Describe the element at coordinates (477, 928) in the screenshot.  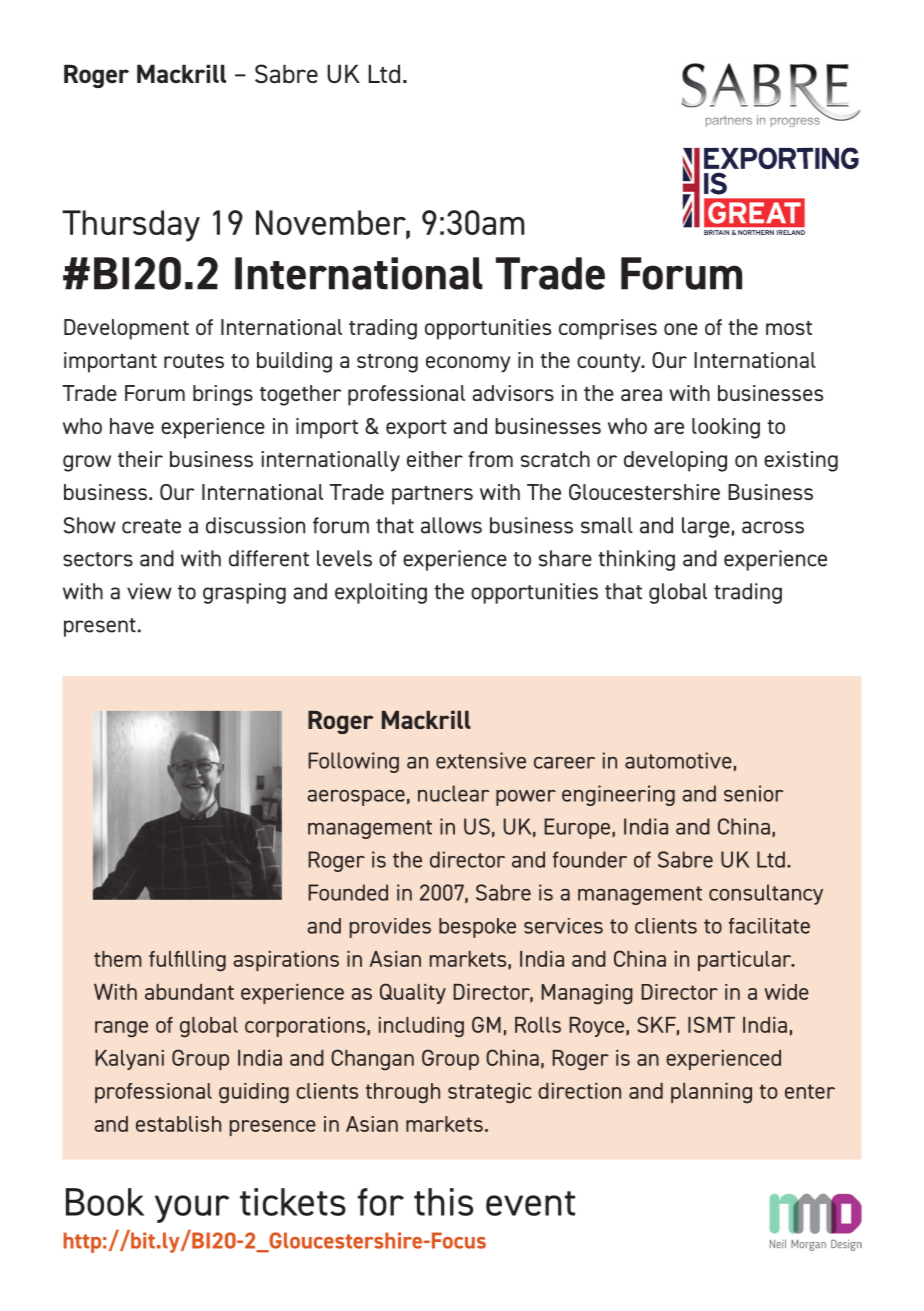
I see `bespoke` at that location.
